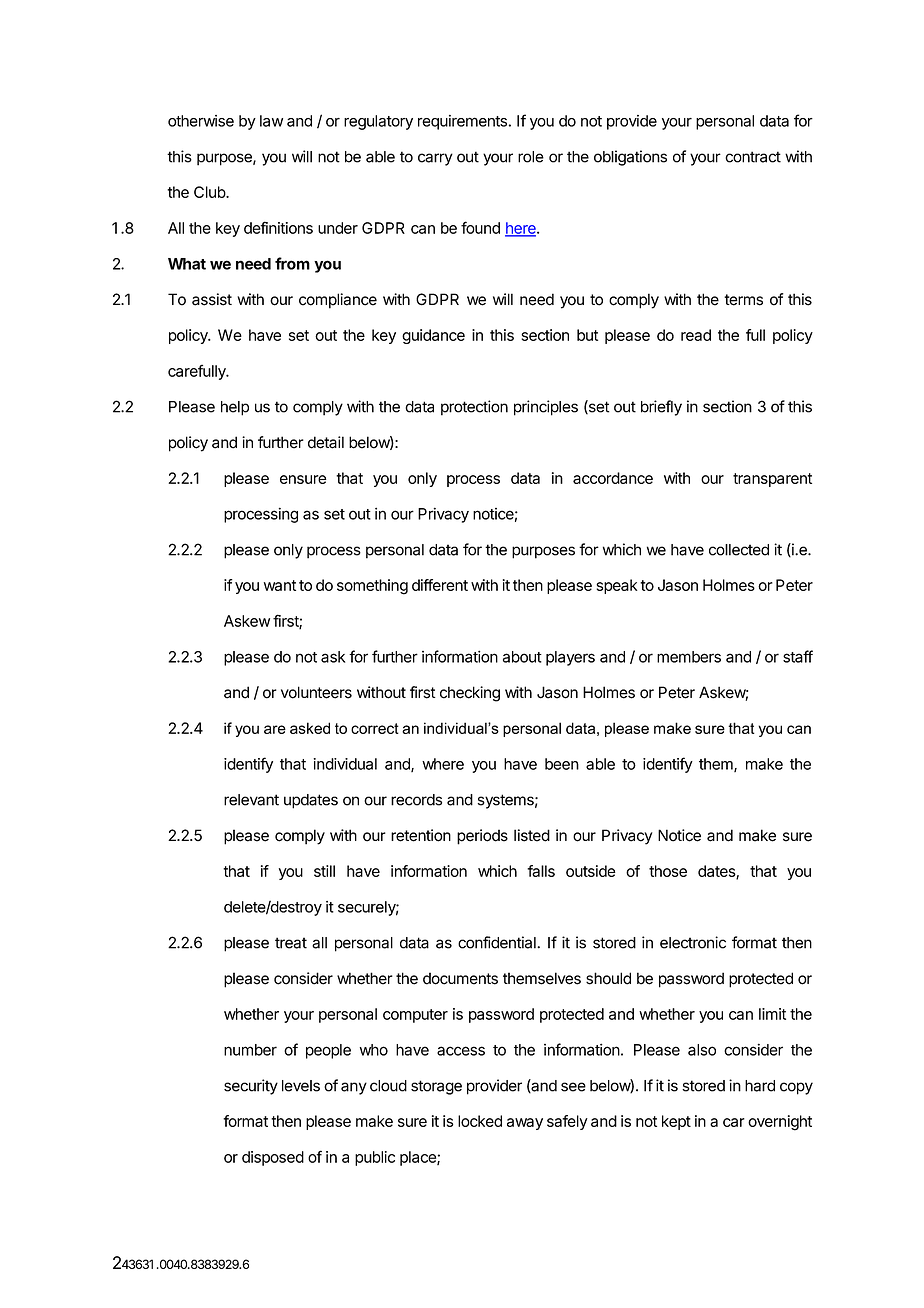 The image size is (924, 1308). Describe the element at coordinates (280, 585) in the screenshot. I see `want` at that location.
